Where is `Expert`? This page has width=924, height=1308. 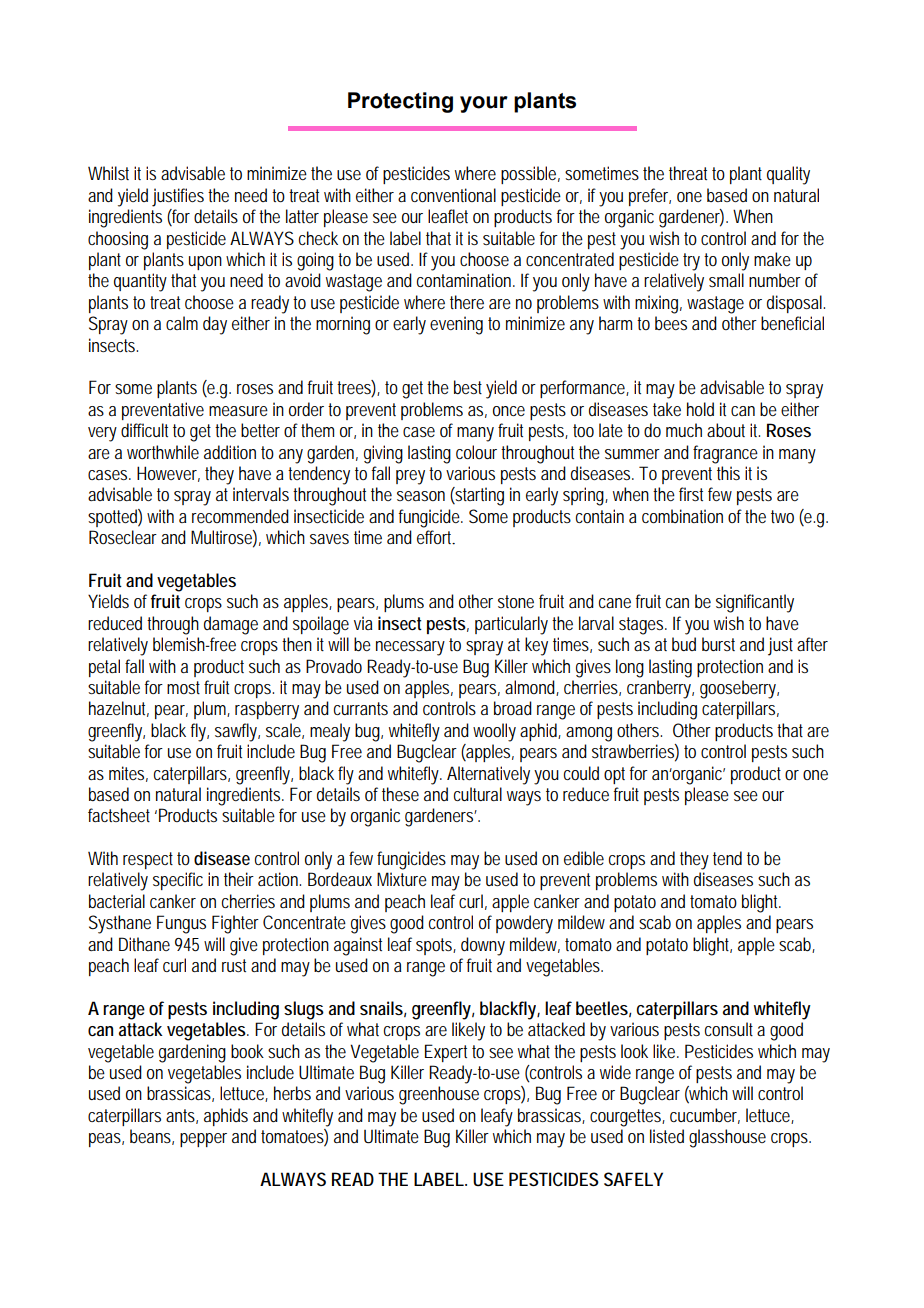 Expert is located at coordinates (446, 1053).
